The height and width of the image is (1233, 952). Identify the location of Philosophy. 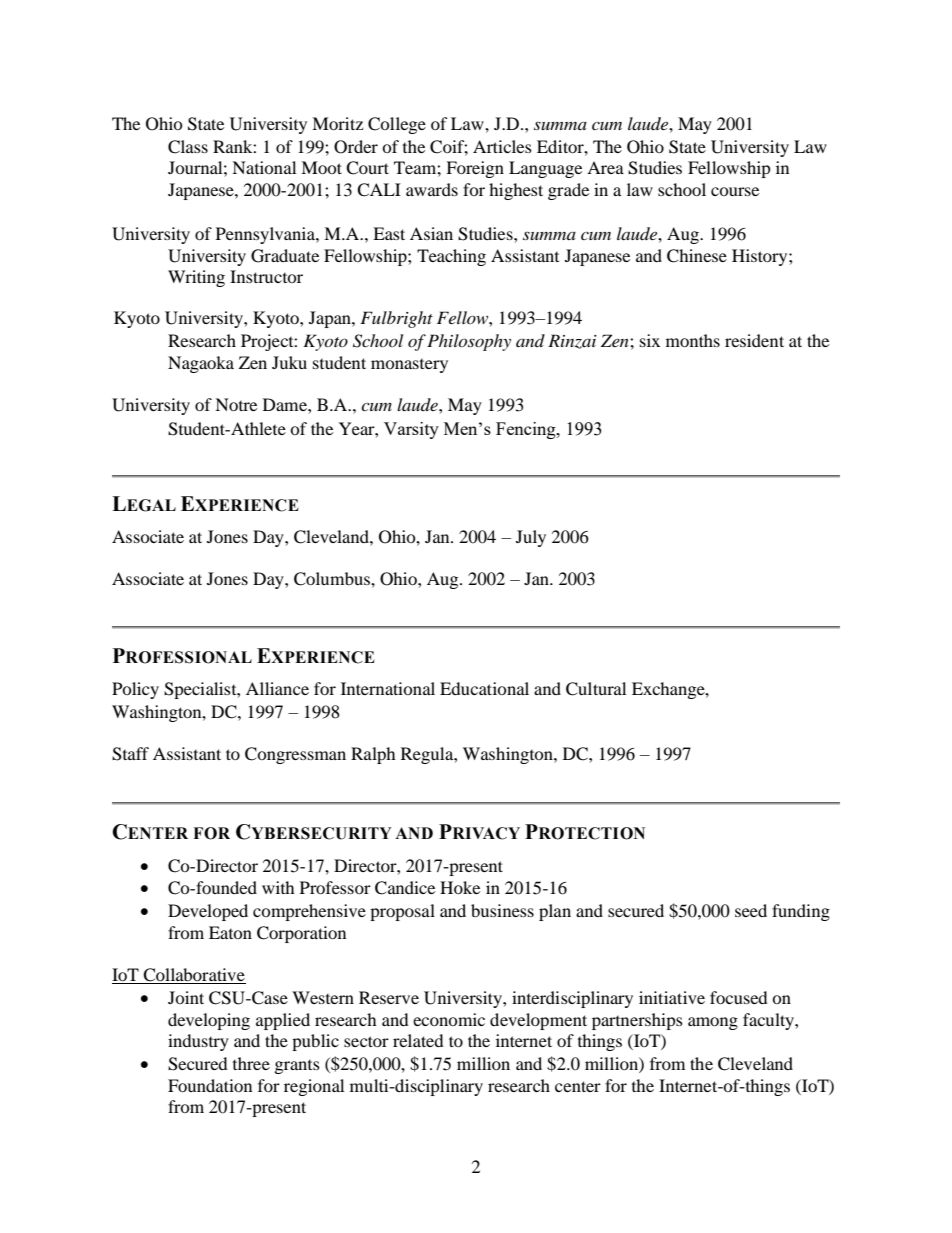
(469, 342).
